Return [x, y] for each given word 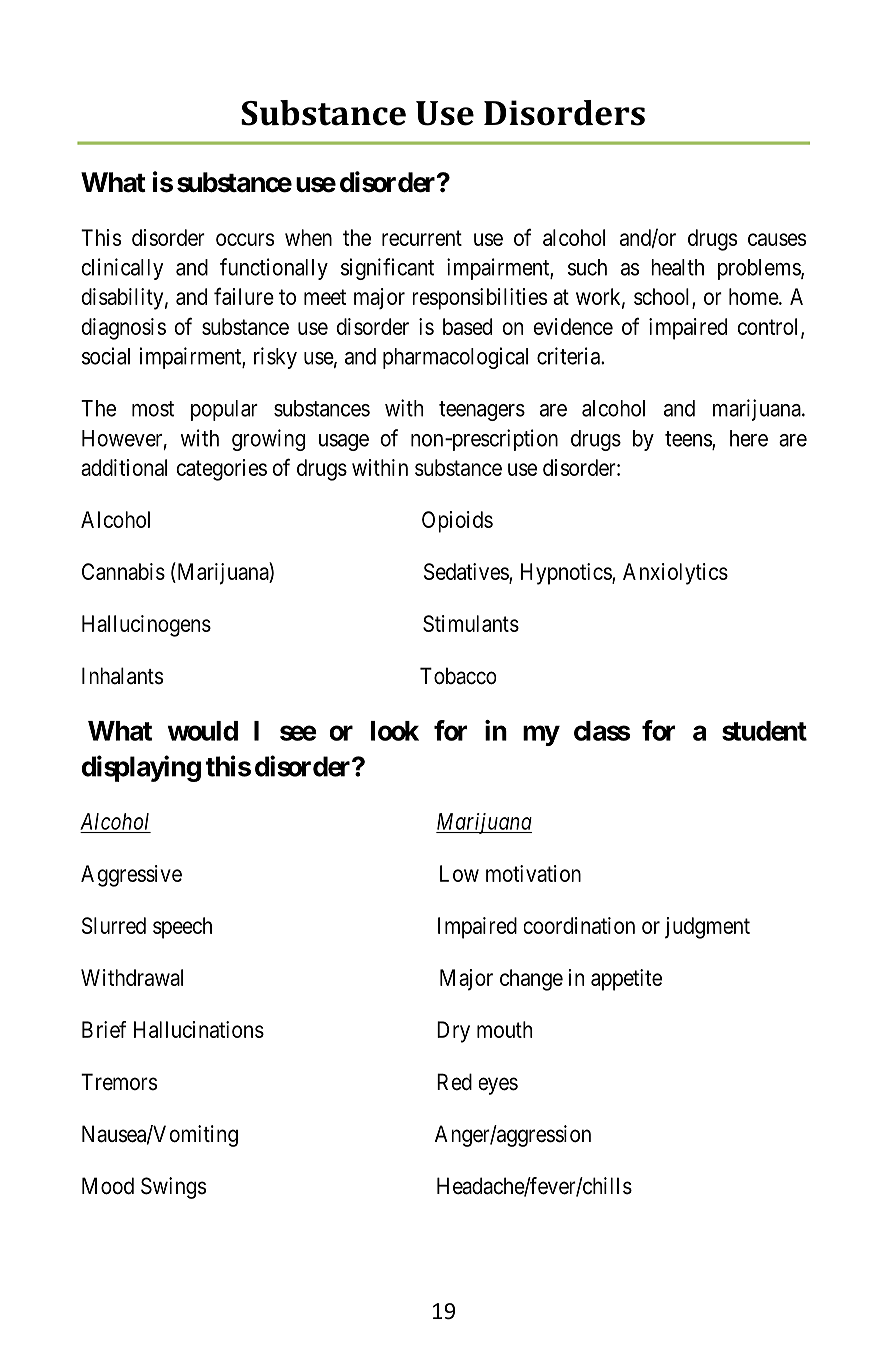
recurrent [422, 238]
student [764, 731]
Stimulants [471, 623]
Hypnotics [567, 574]
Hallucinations [199, 1029]
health [677, 267]
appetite [626, 980]
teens [689, 440]
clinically [122, 269]
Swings [173, 1188]
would [203, 731]
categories [222, 470]
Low [459, 873]
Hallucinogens [146, 626]
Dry [453, 1032]
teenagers [482, 411]
